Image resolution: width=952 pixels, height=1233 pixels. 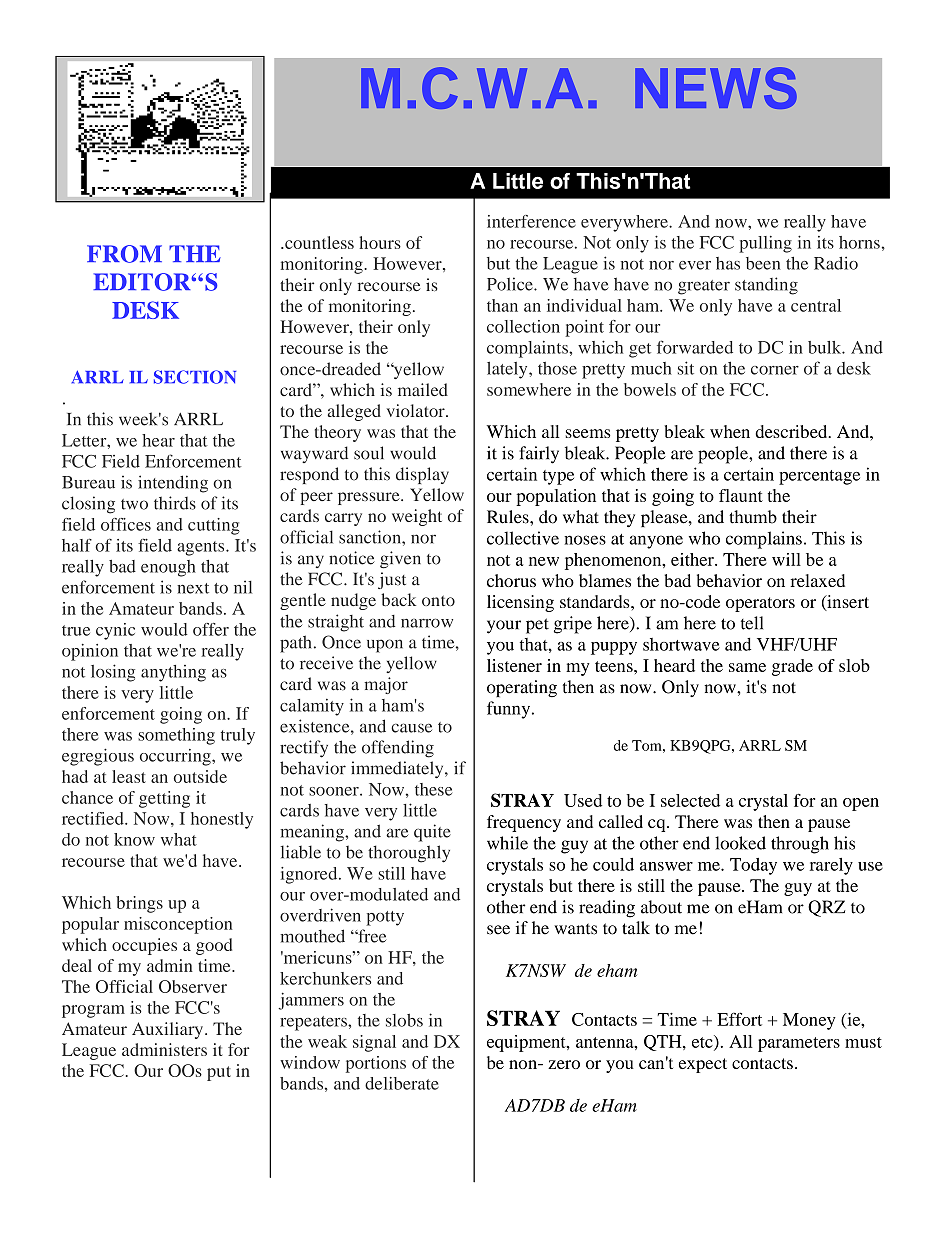 I want to click on equipment, so click(x=527, y=1043).
